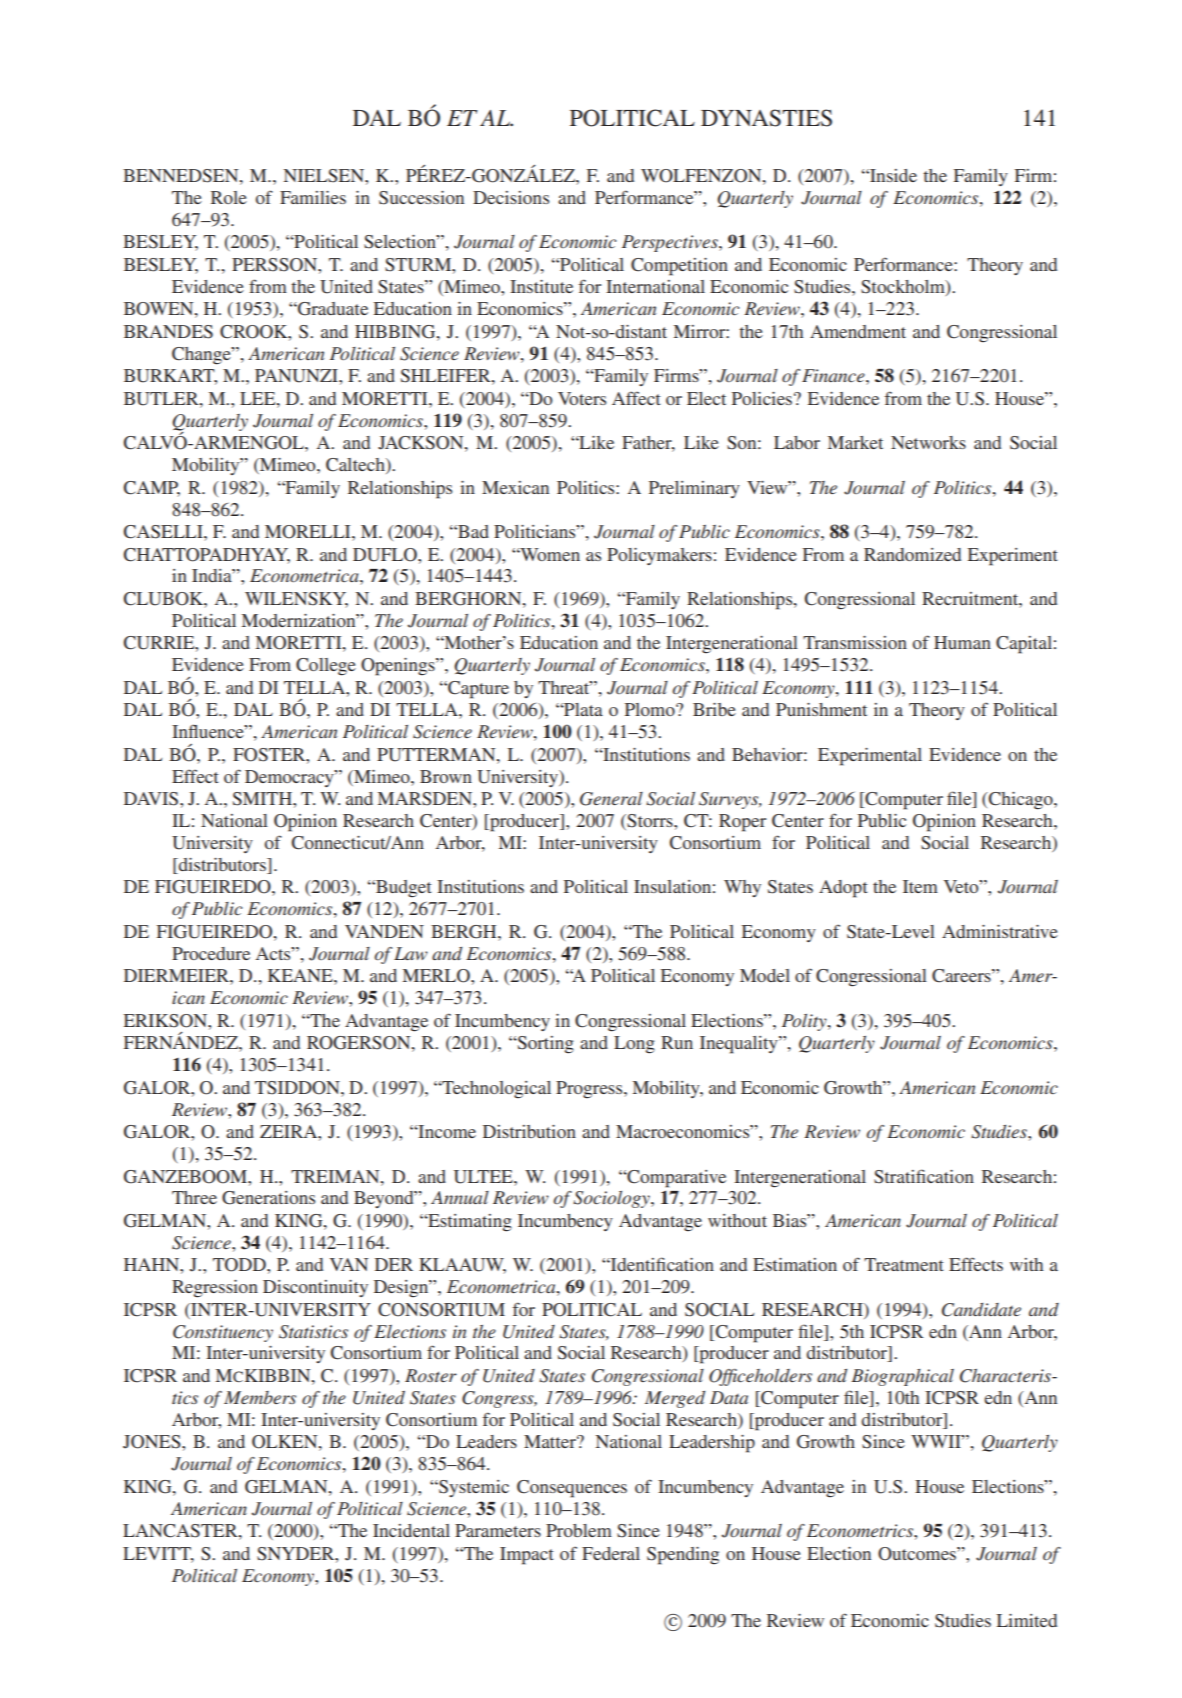 Image resolution: width=1182 pixels, height=1698 pixels. Describe the element at coordinates (229, 197) in the screenshot. I see `Role` at that location.
